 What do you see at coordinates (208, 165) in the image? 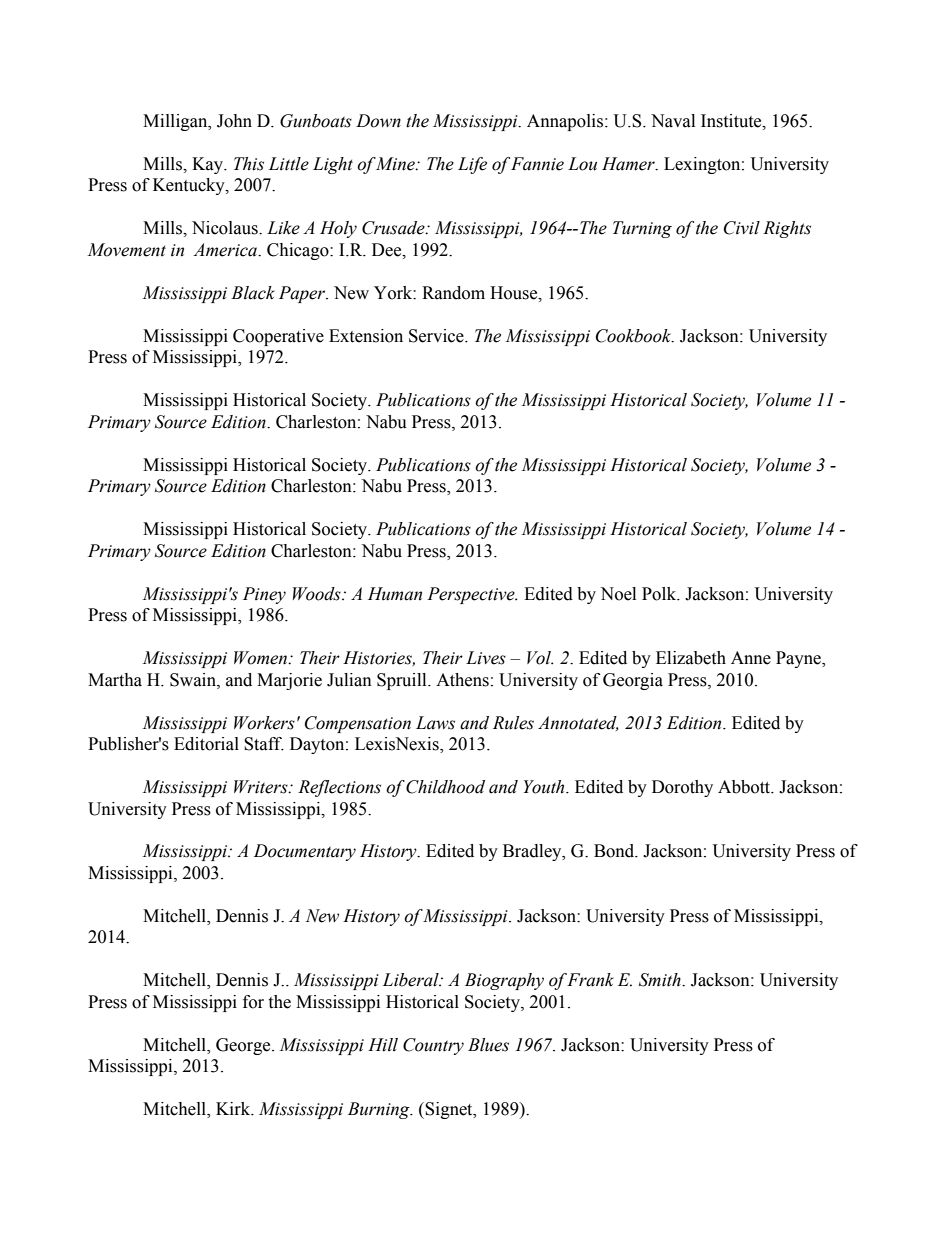
I see `Kay` at bounding box center [208, 165].
